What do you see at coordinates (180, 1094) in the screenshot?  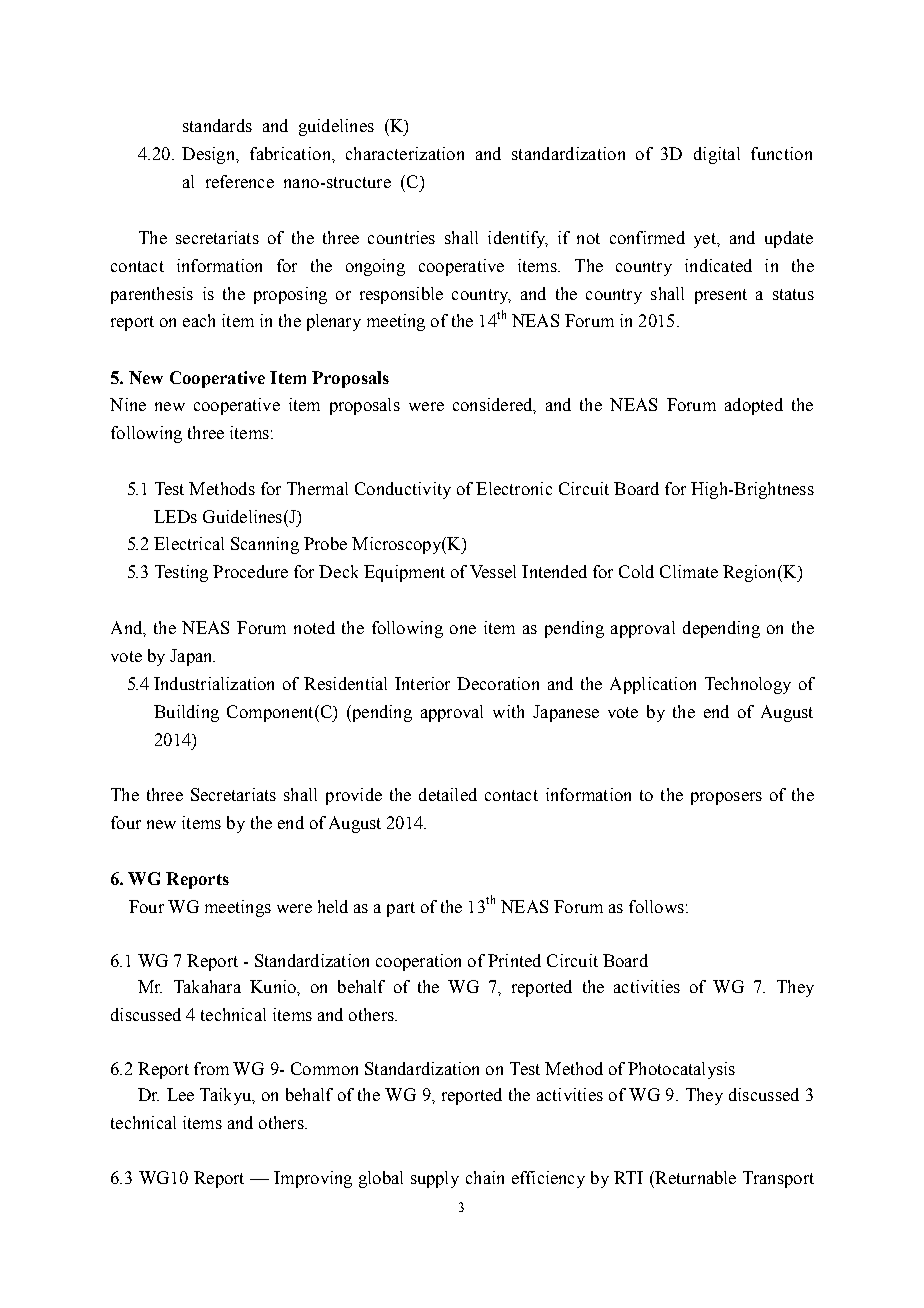 I see `Lee` at bounding box center [180, 1094].
